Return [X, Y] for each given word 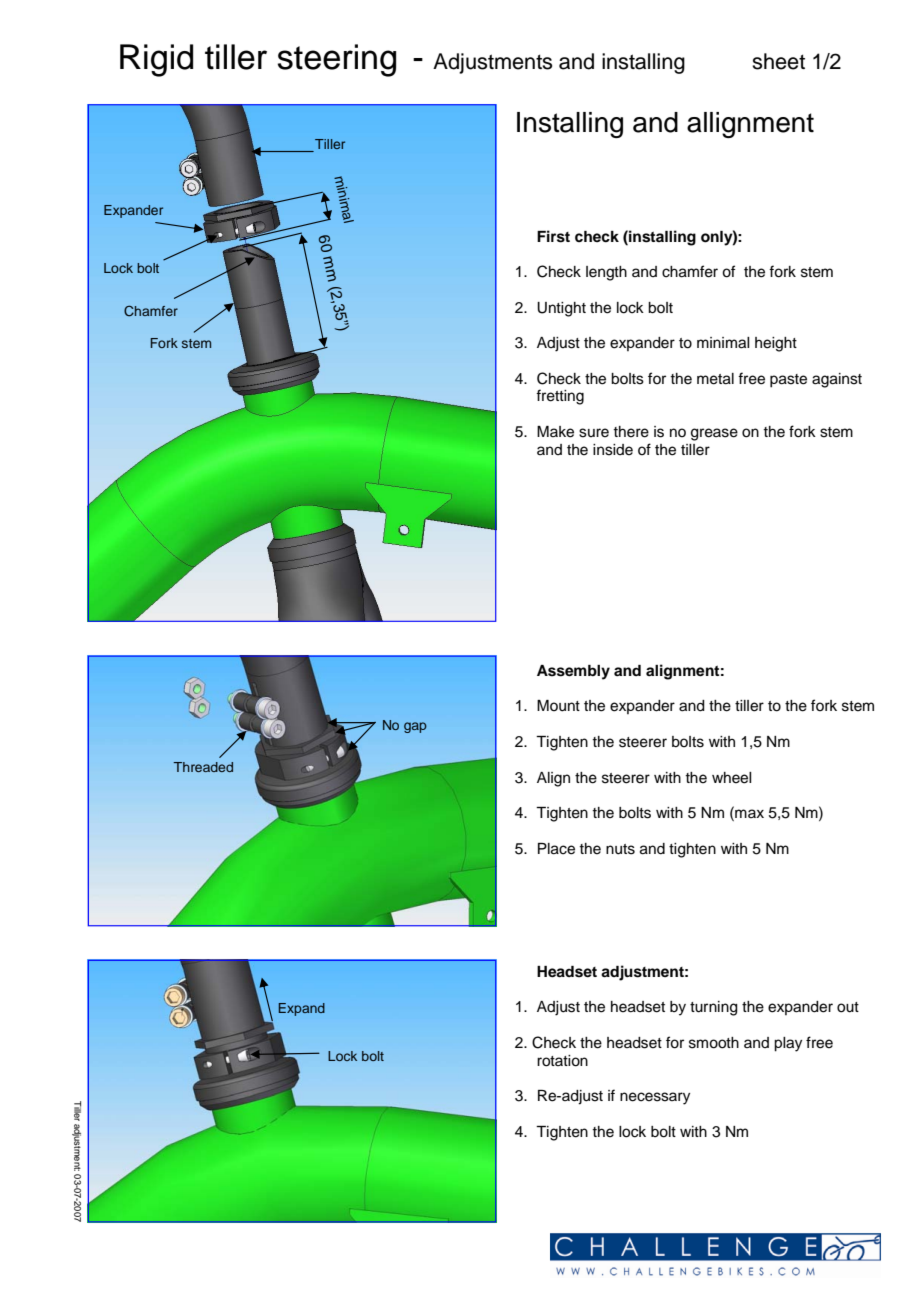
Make [555, 432]
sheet [778, 61]
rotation [562, 1061]
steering [336, 60]
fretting [560, 397]
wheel [732, 778]
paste [788, 381]
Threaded [203, 767]
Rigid [156, 60]
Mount [558, 706]
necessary [655, 1098]
